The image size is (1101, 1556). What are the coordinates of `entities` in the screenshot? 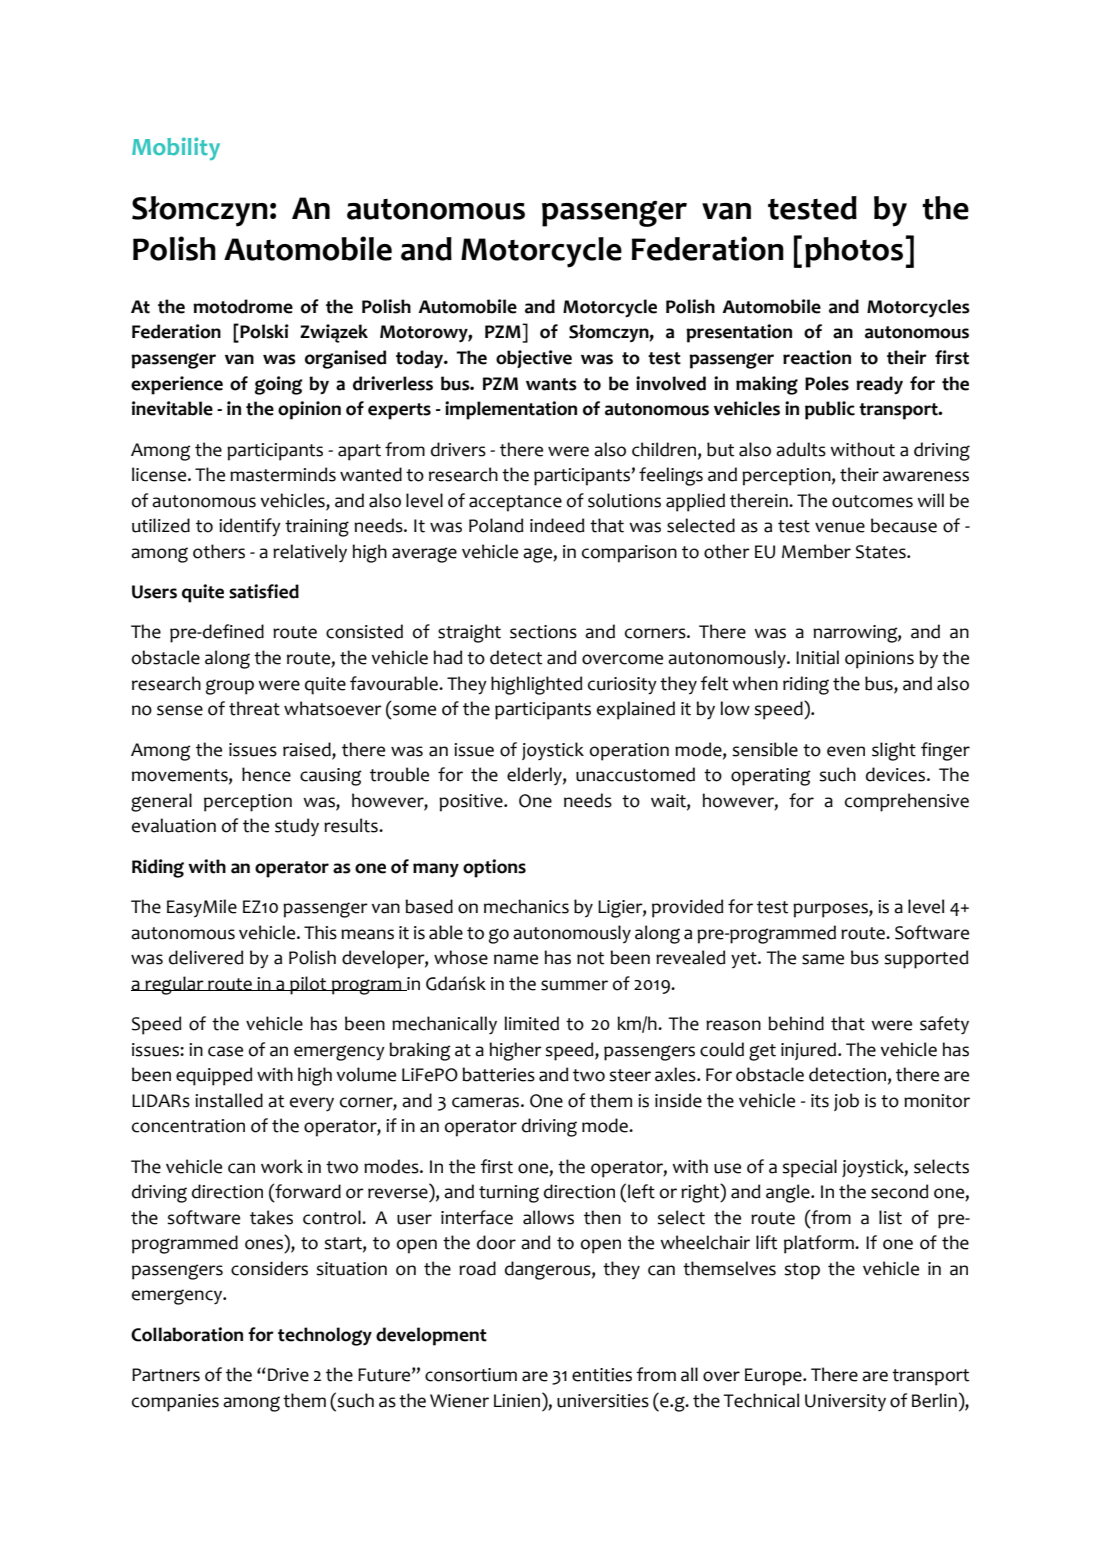 It's located at (602, 1375).
